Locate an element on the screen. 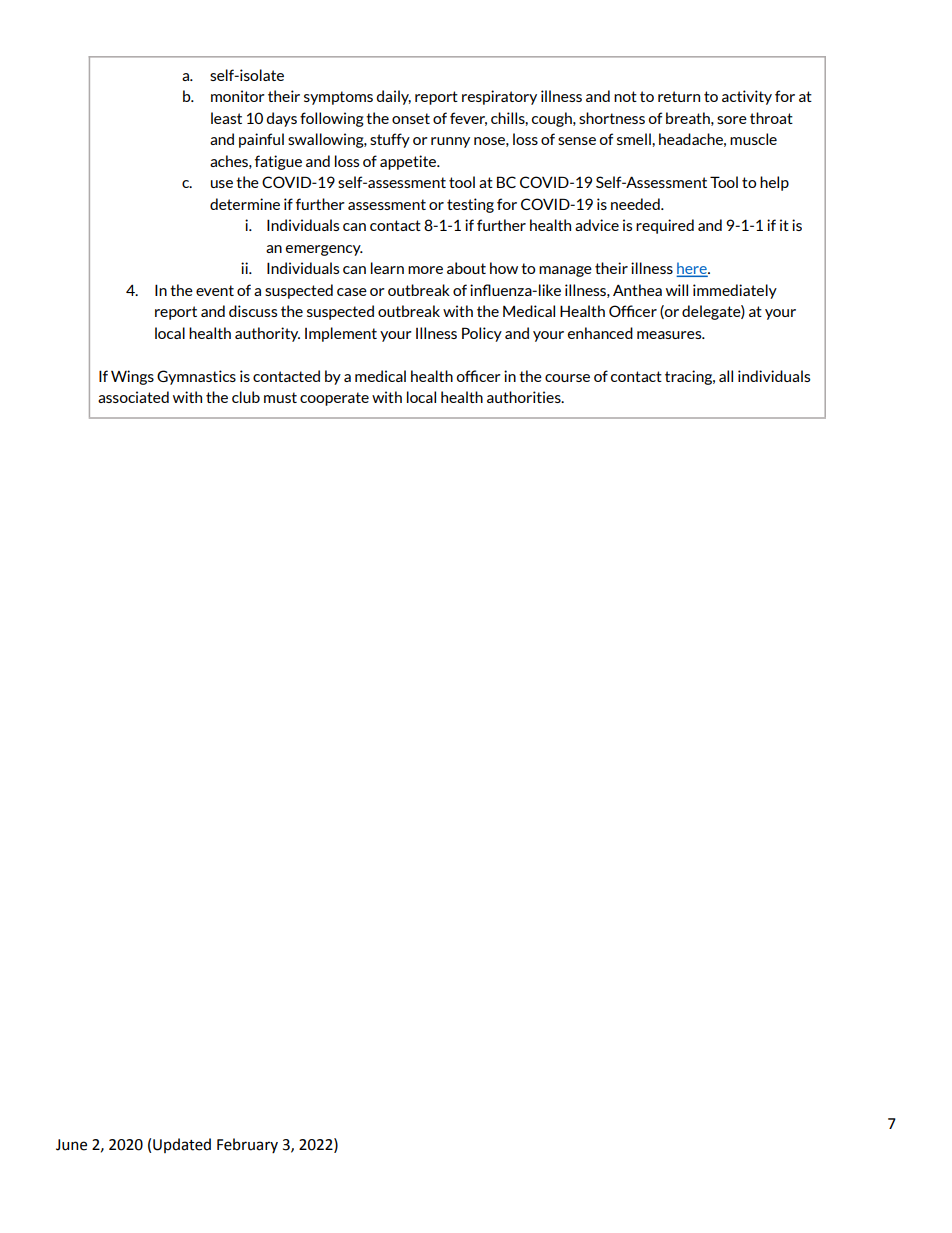 The image size is (952, 1233). Updated is located at coordinates (182, 1145).
